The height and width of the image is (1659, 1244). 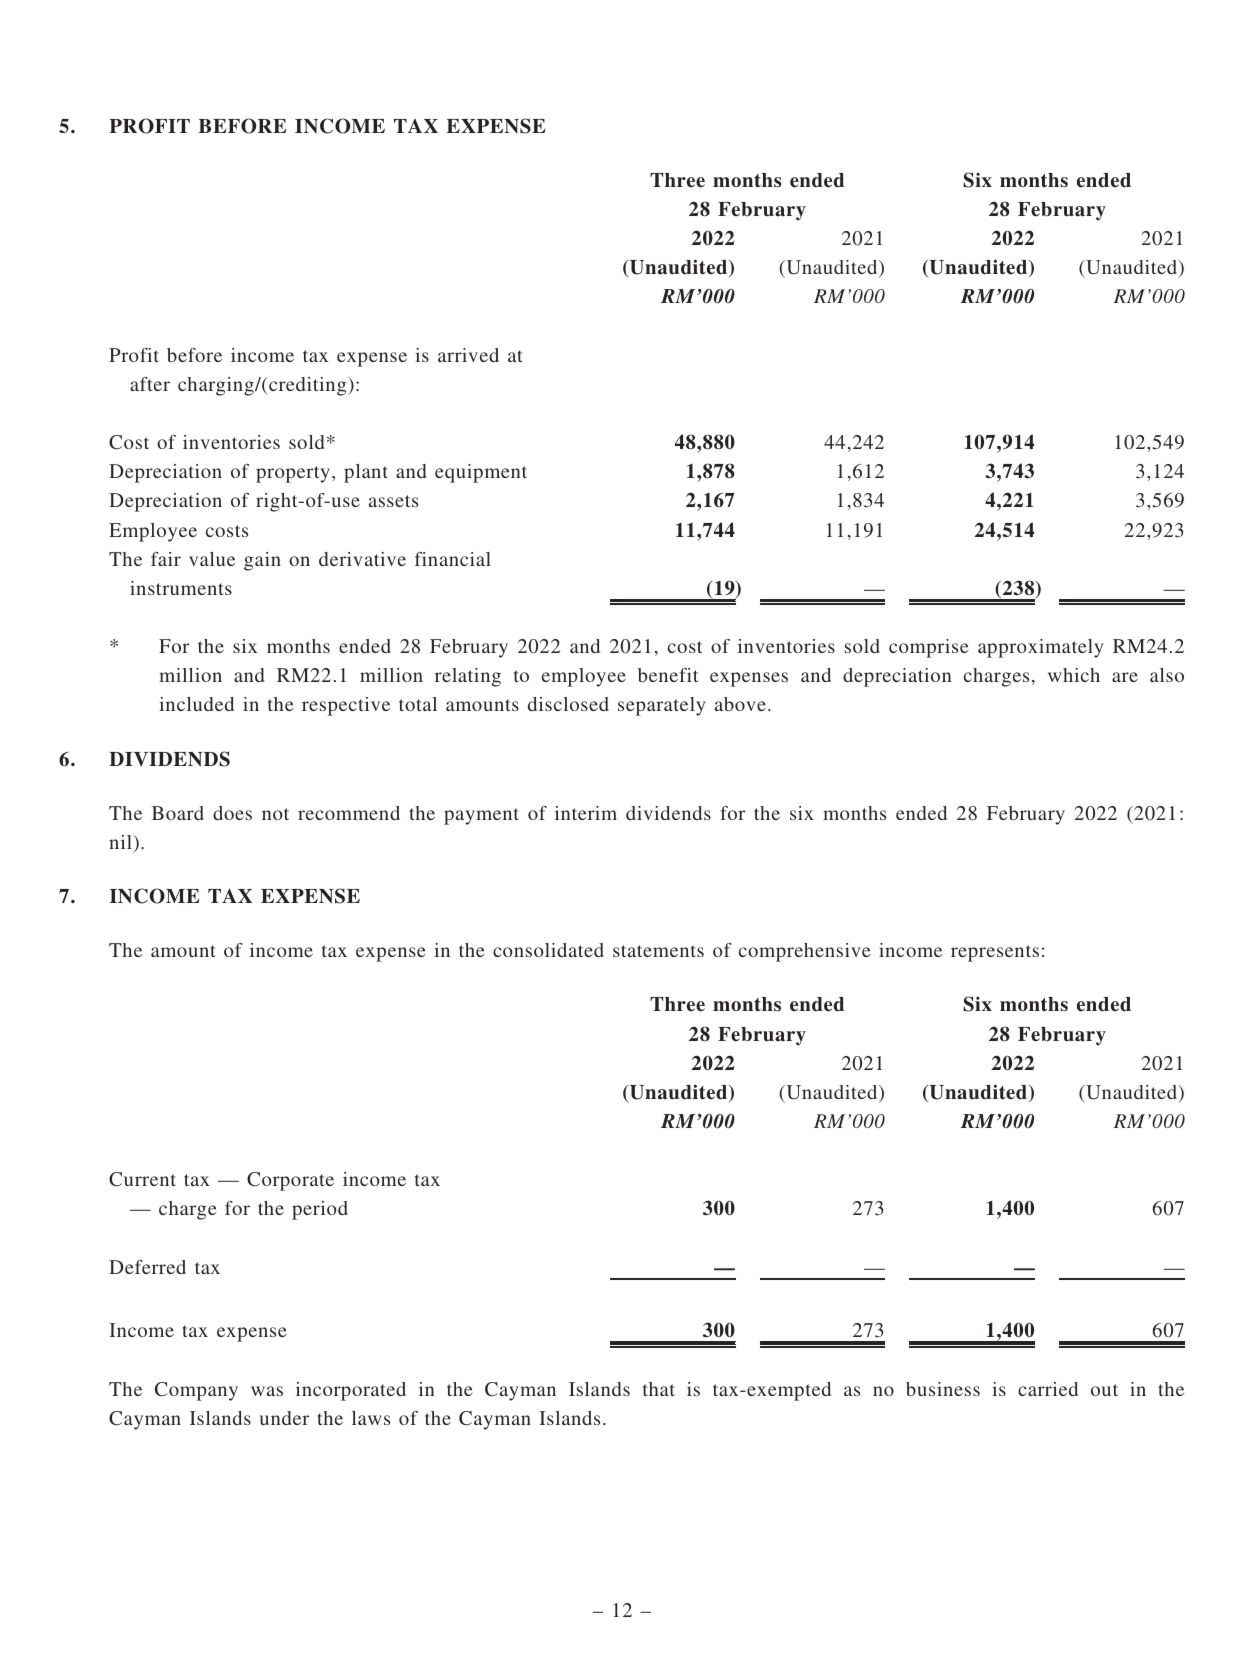 What do you see at coordinates (995, 953) in the image?
I see `represents` at bounding box center [995, 953].
